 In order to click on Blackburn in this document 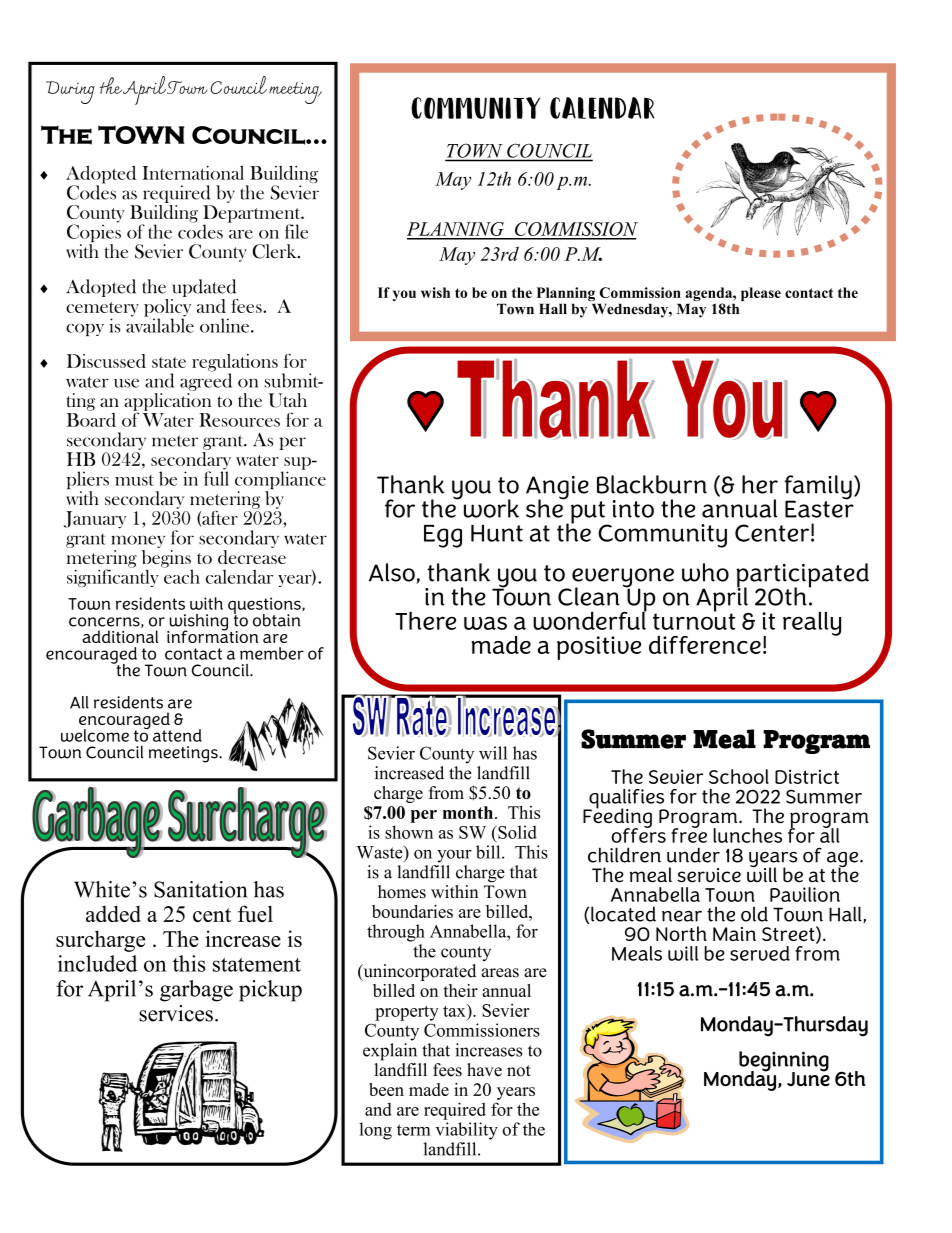, I will do `click(652, 484)`.
